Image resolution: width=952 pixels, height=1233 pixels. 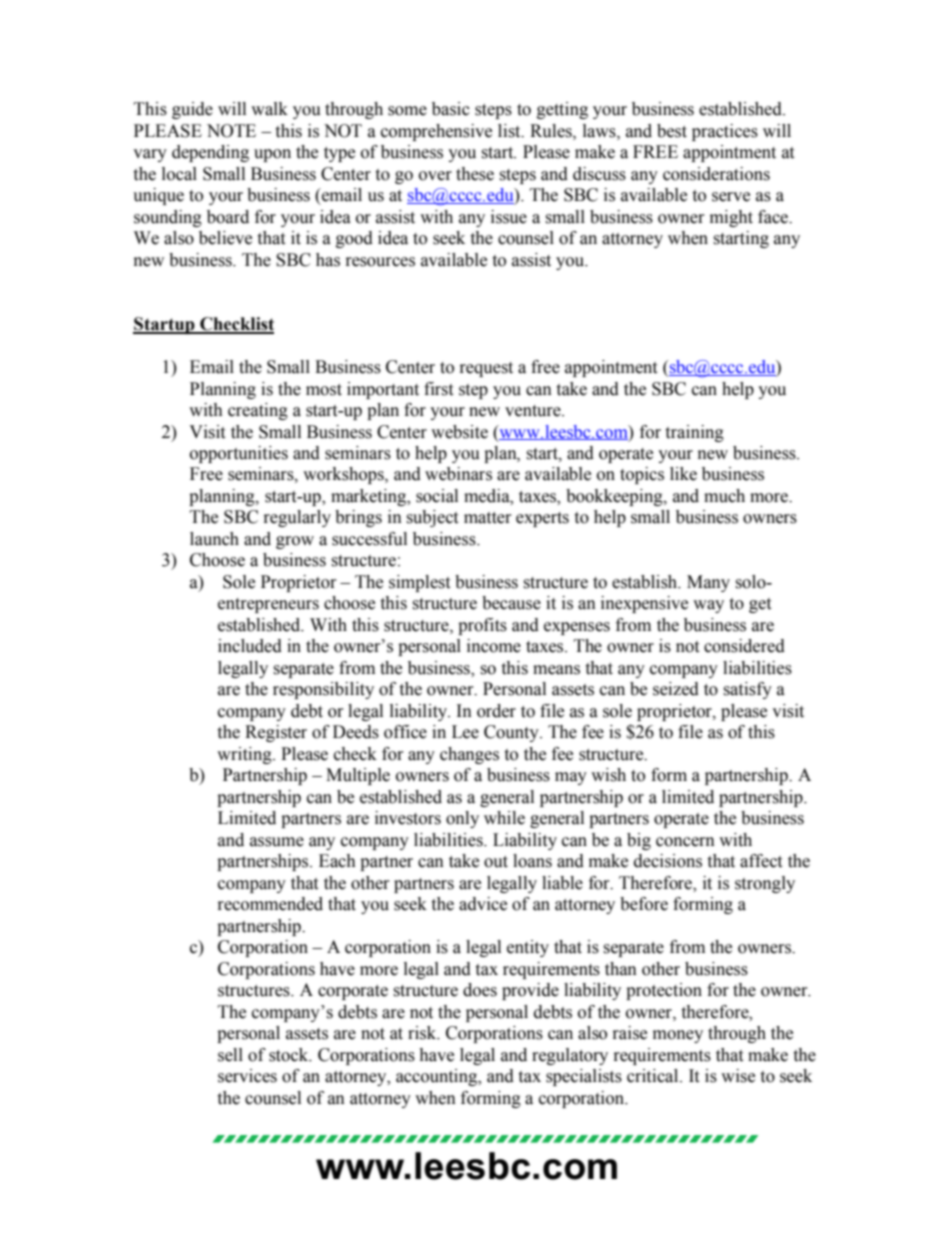 I want to click on practices, so click(x=725, y=132).
